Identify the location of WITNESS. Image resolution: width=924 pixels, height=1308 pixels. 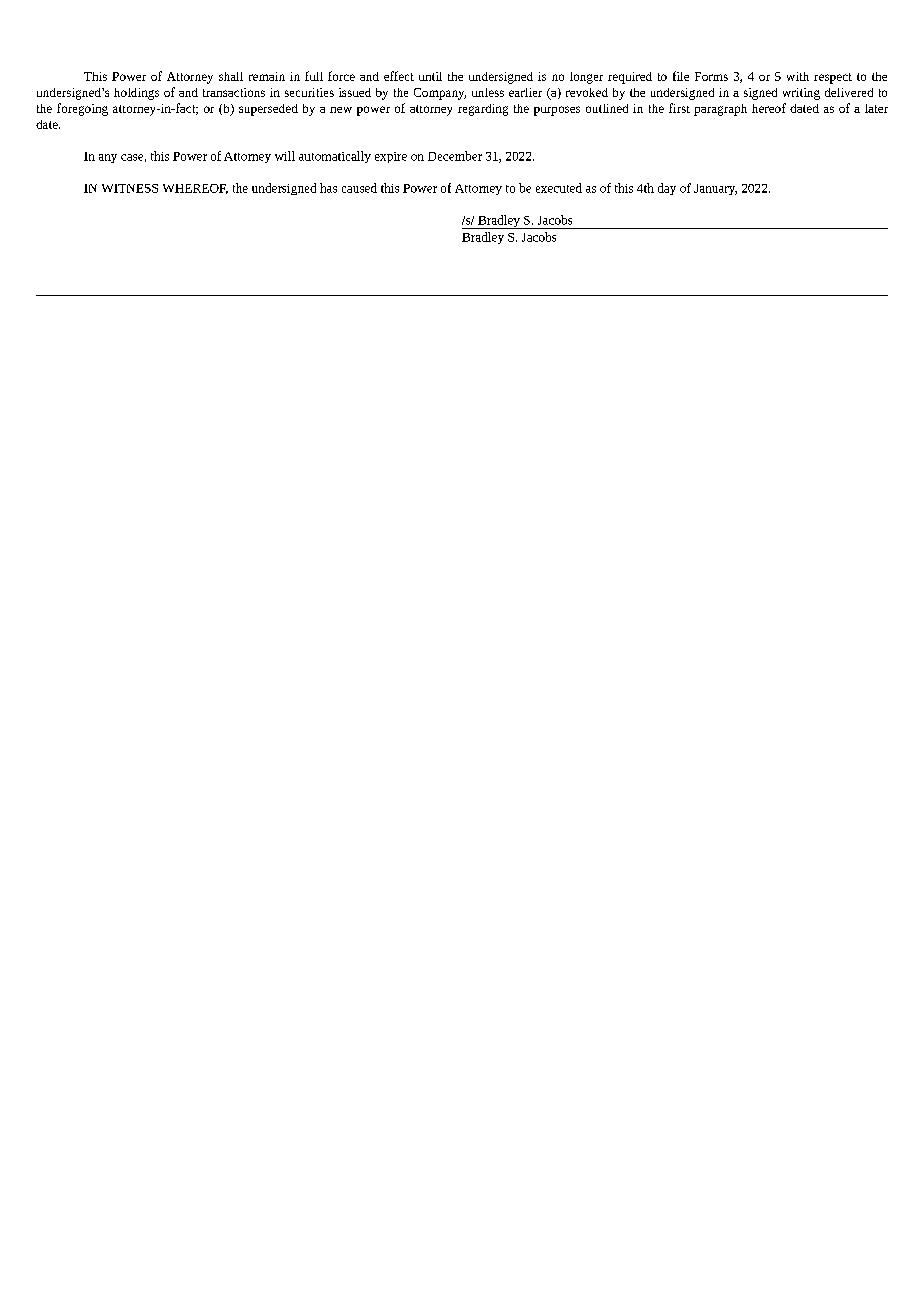
(130, 188).
